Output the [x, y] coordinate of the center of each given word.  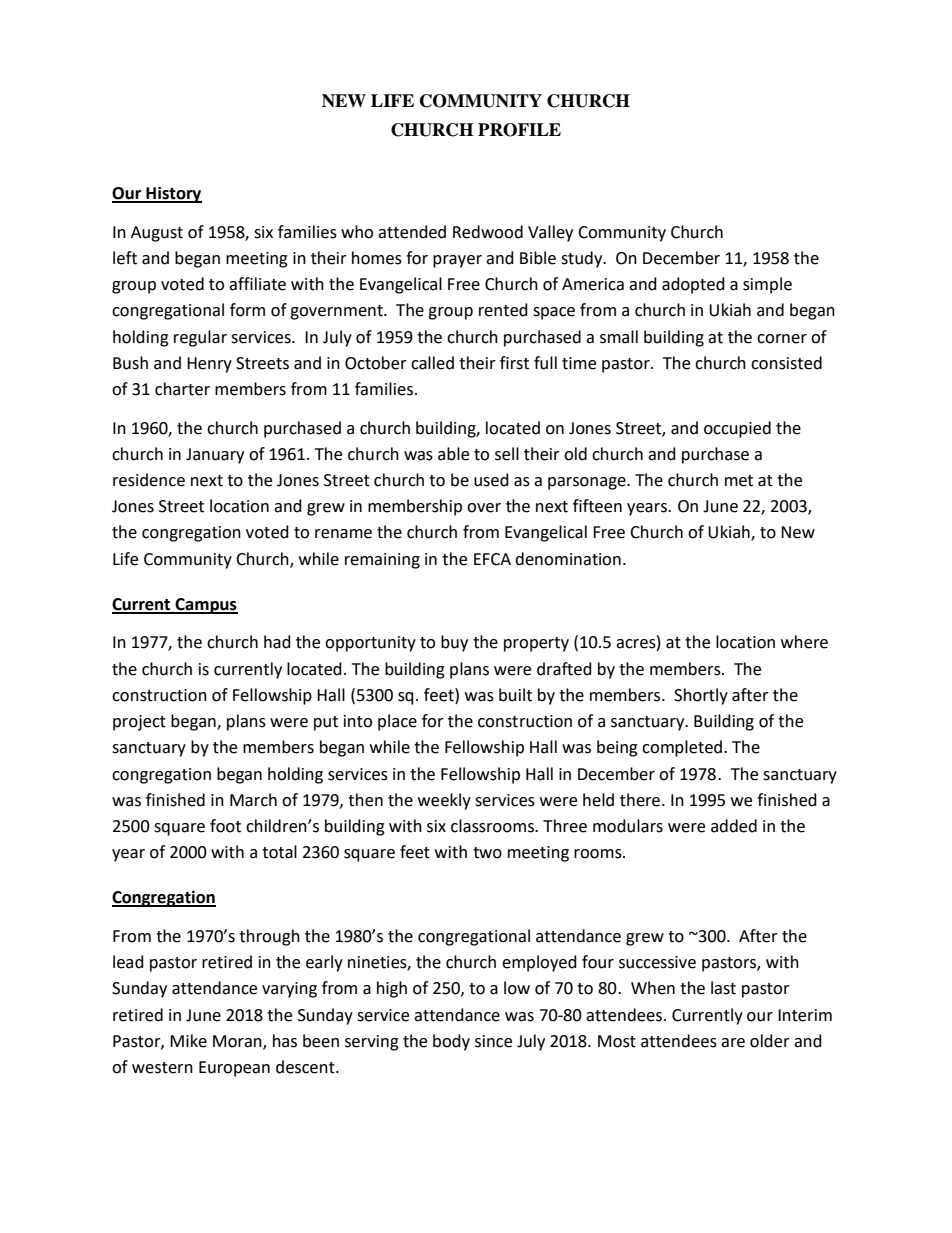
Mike [188, 1041]
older [770, 1041]
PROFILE [519, 130]
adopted [693, 285]
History [173, 194]
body [451, 1042]
